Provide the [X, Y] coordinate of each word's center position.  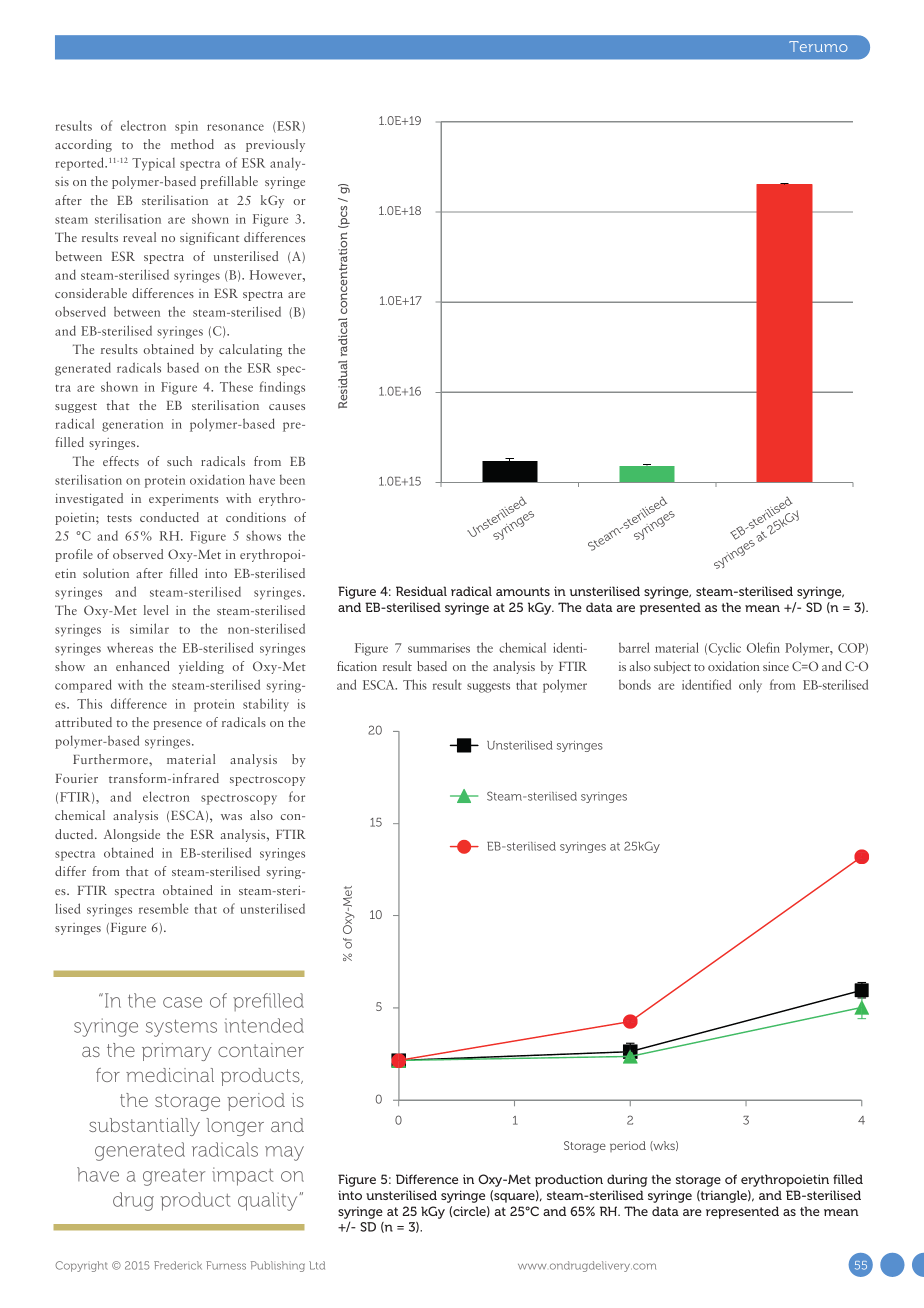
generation [132, 425]
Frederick [178, 1265]
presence [177, 725]
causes [287, 407]
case [182, 1002]
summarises [439, 648]
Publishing [278, 1266]
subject [672, 667]
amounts [523, 591]
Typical [153, 164]
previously [275, 145]
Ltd [317, 1265]
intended [264, 1025]
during [627, 1180]
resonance [235, 127]
